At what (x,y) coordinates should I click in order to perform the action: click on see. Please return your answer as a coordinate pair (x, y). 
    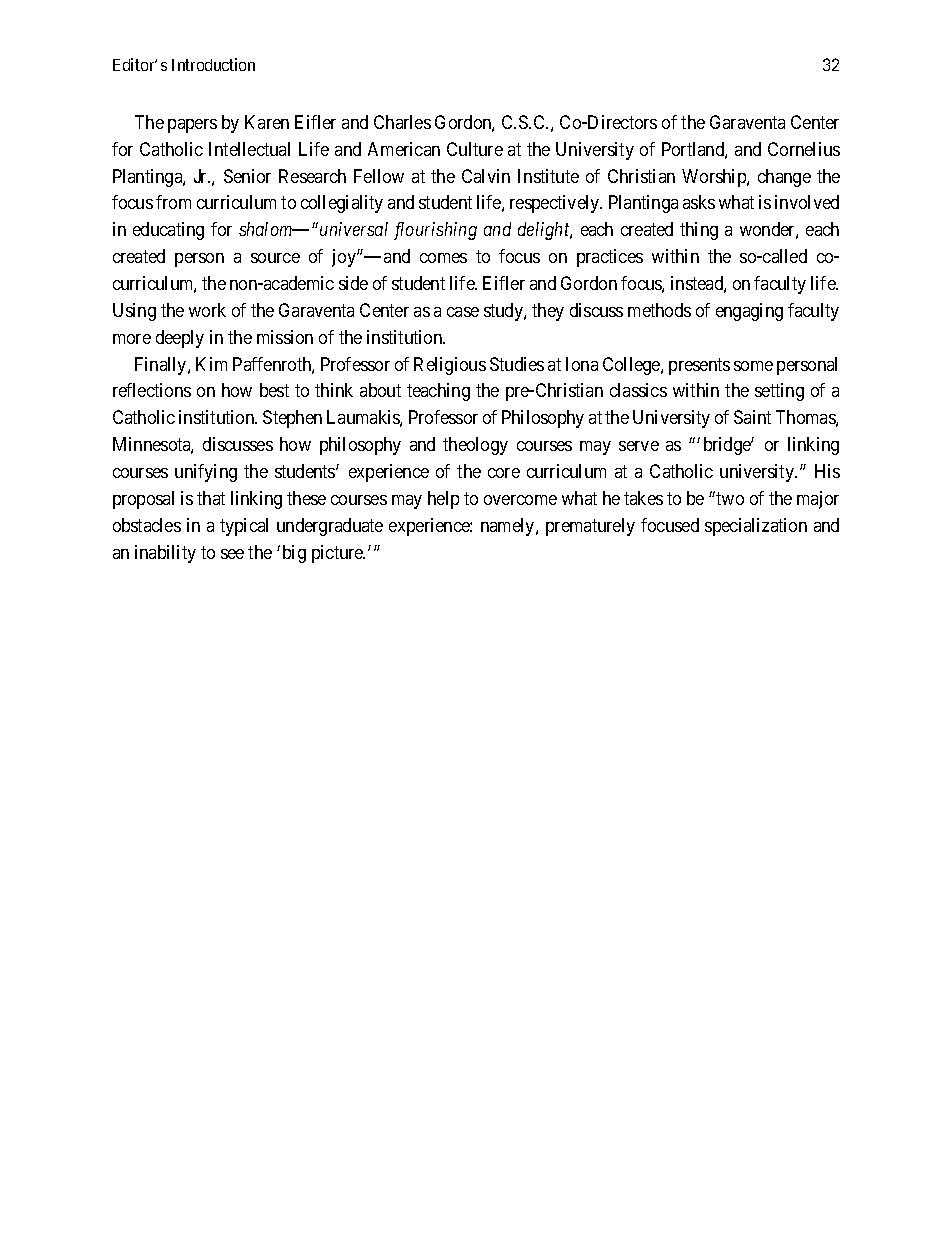
    Looking at the image, I should click on (232, 554).
